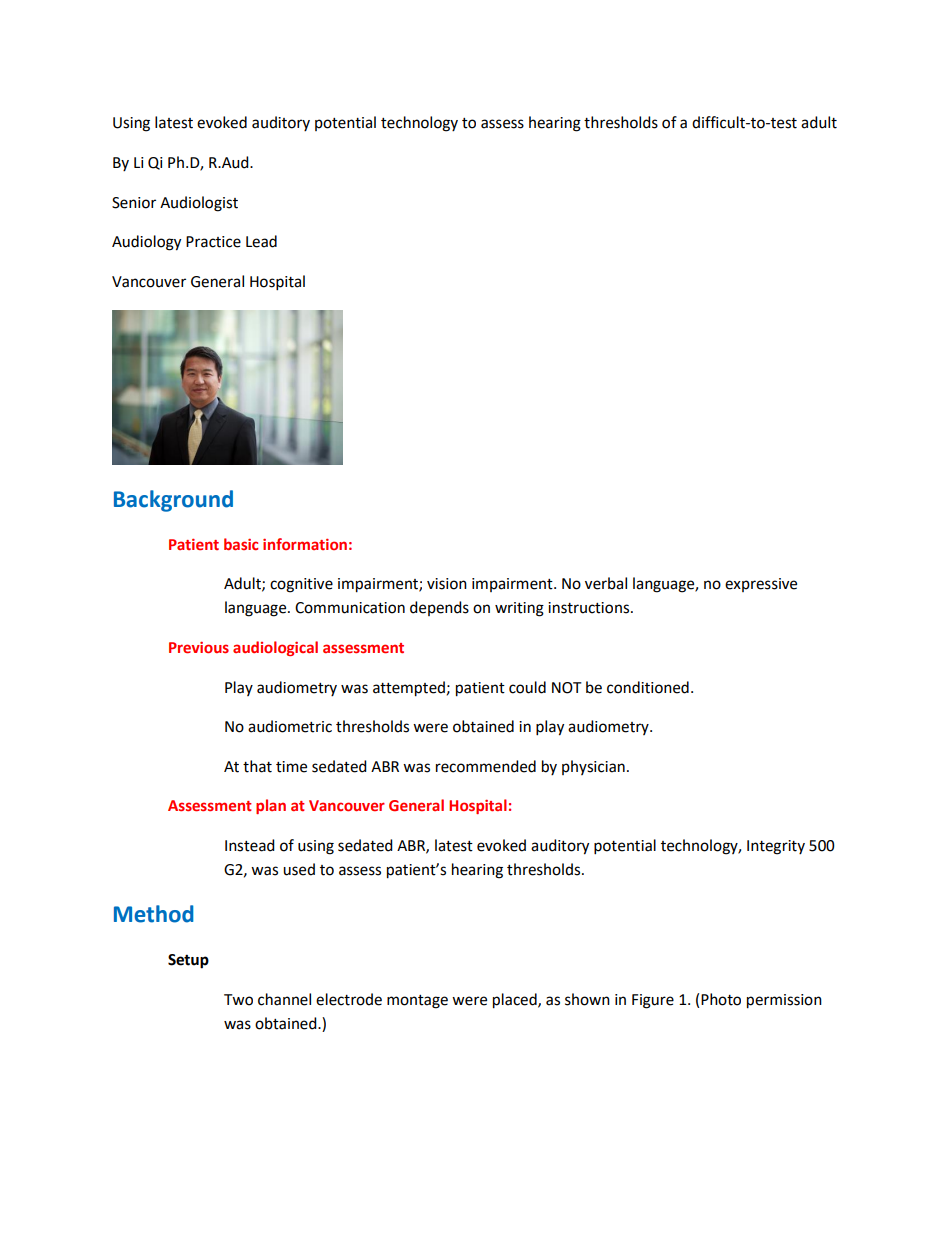 This screenshot has height=1233, width=952. What do you see at coordinates (173, 501) in the screenshot?
I see `Background` at bounding box center [173, 501].
